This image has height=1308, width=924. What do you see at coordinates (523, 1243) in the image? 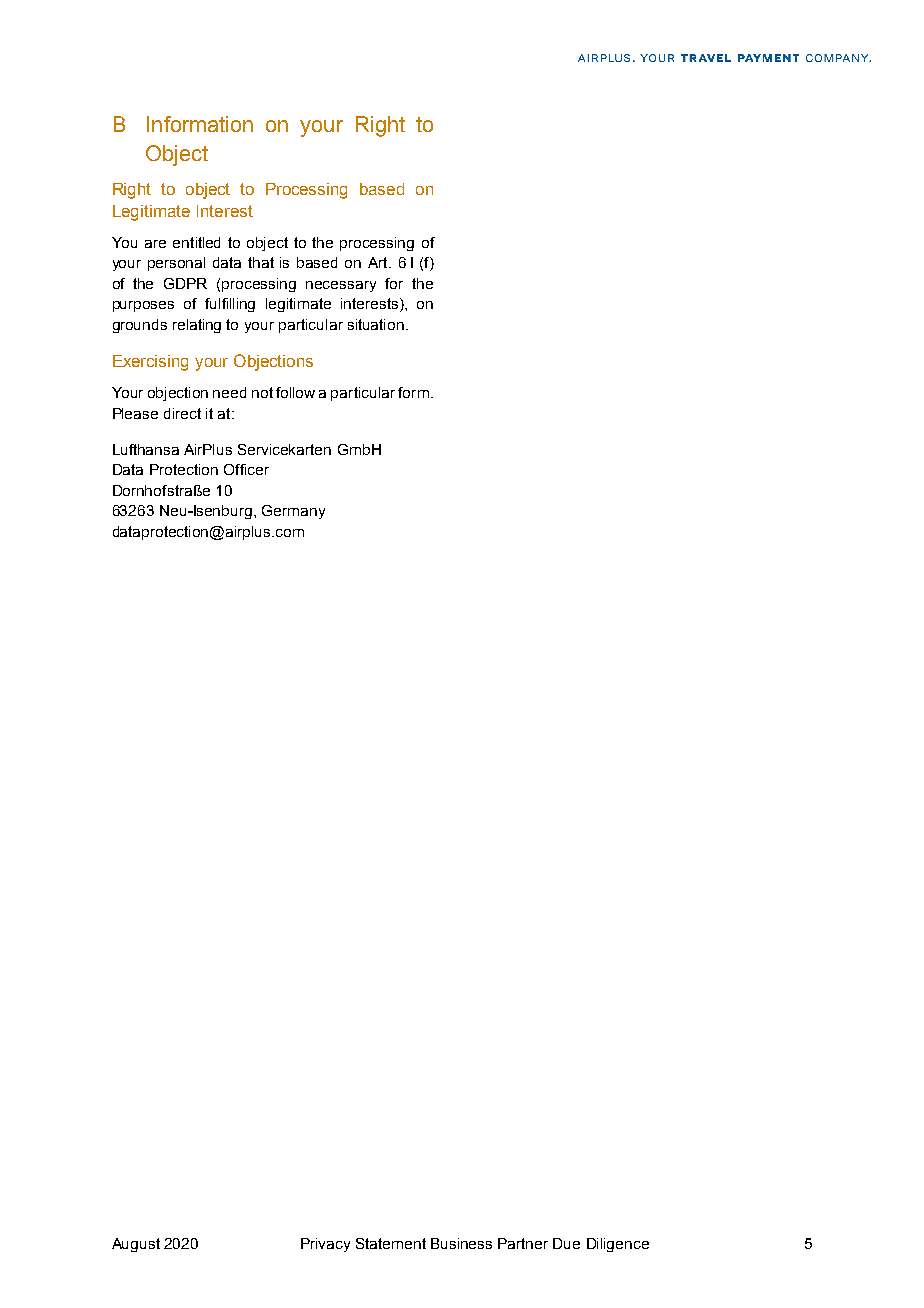
I see `Partner` at bounding box center [523, 1243].
